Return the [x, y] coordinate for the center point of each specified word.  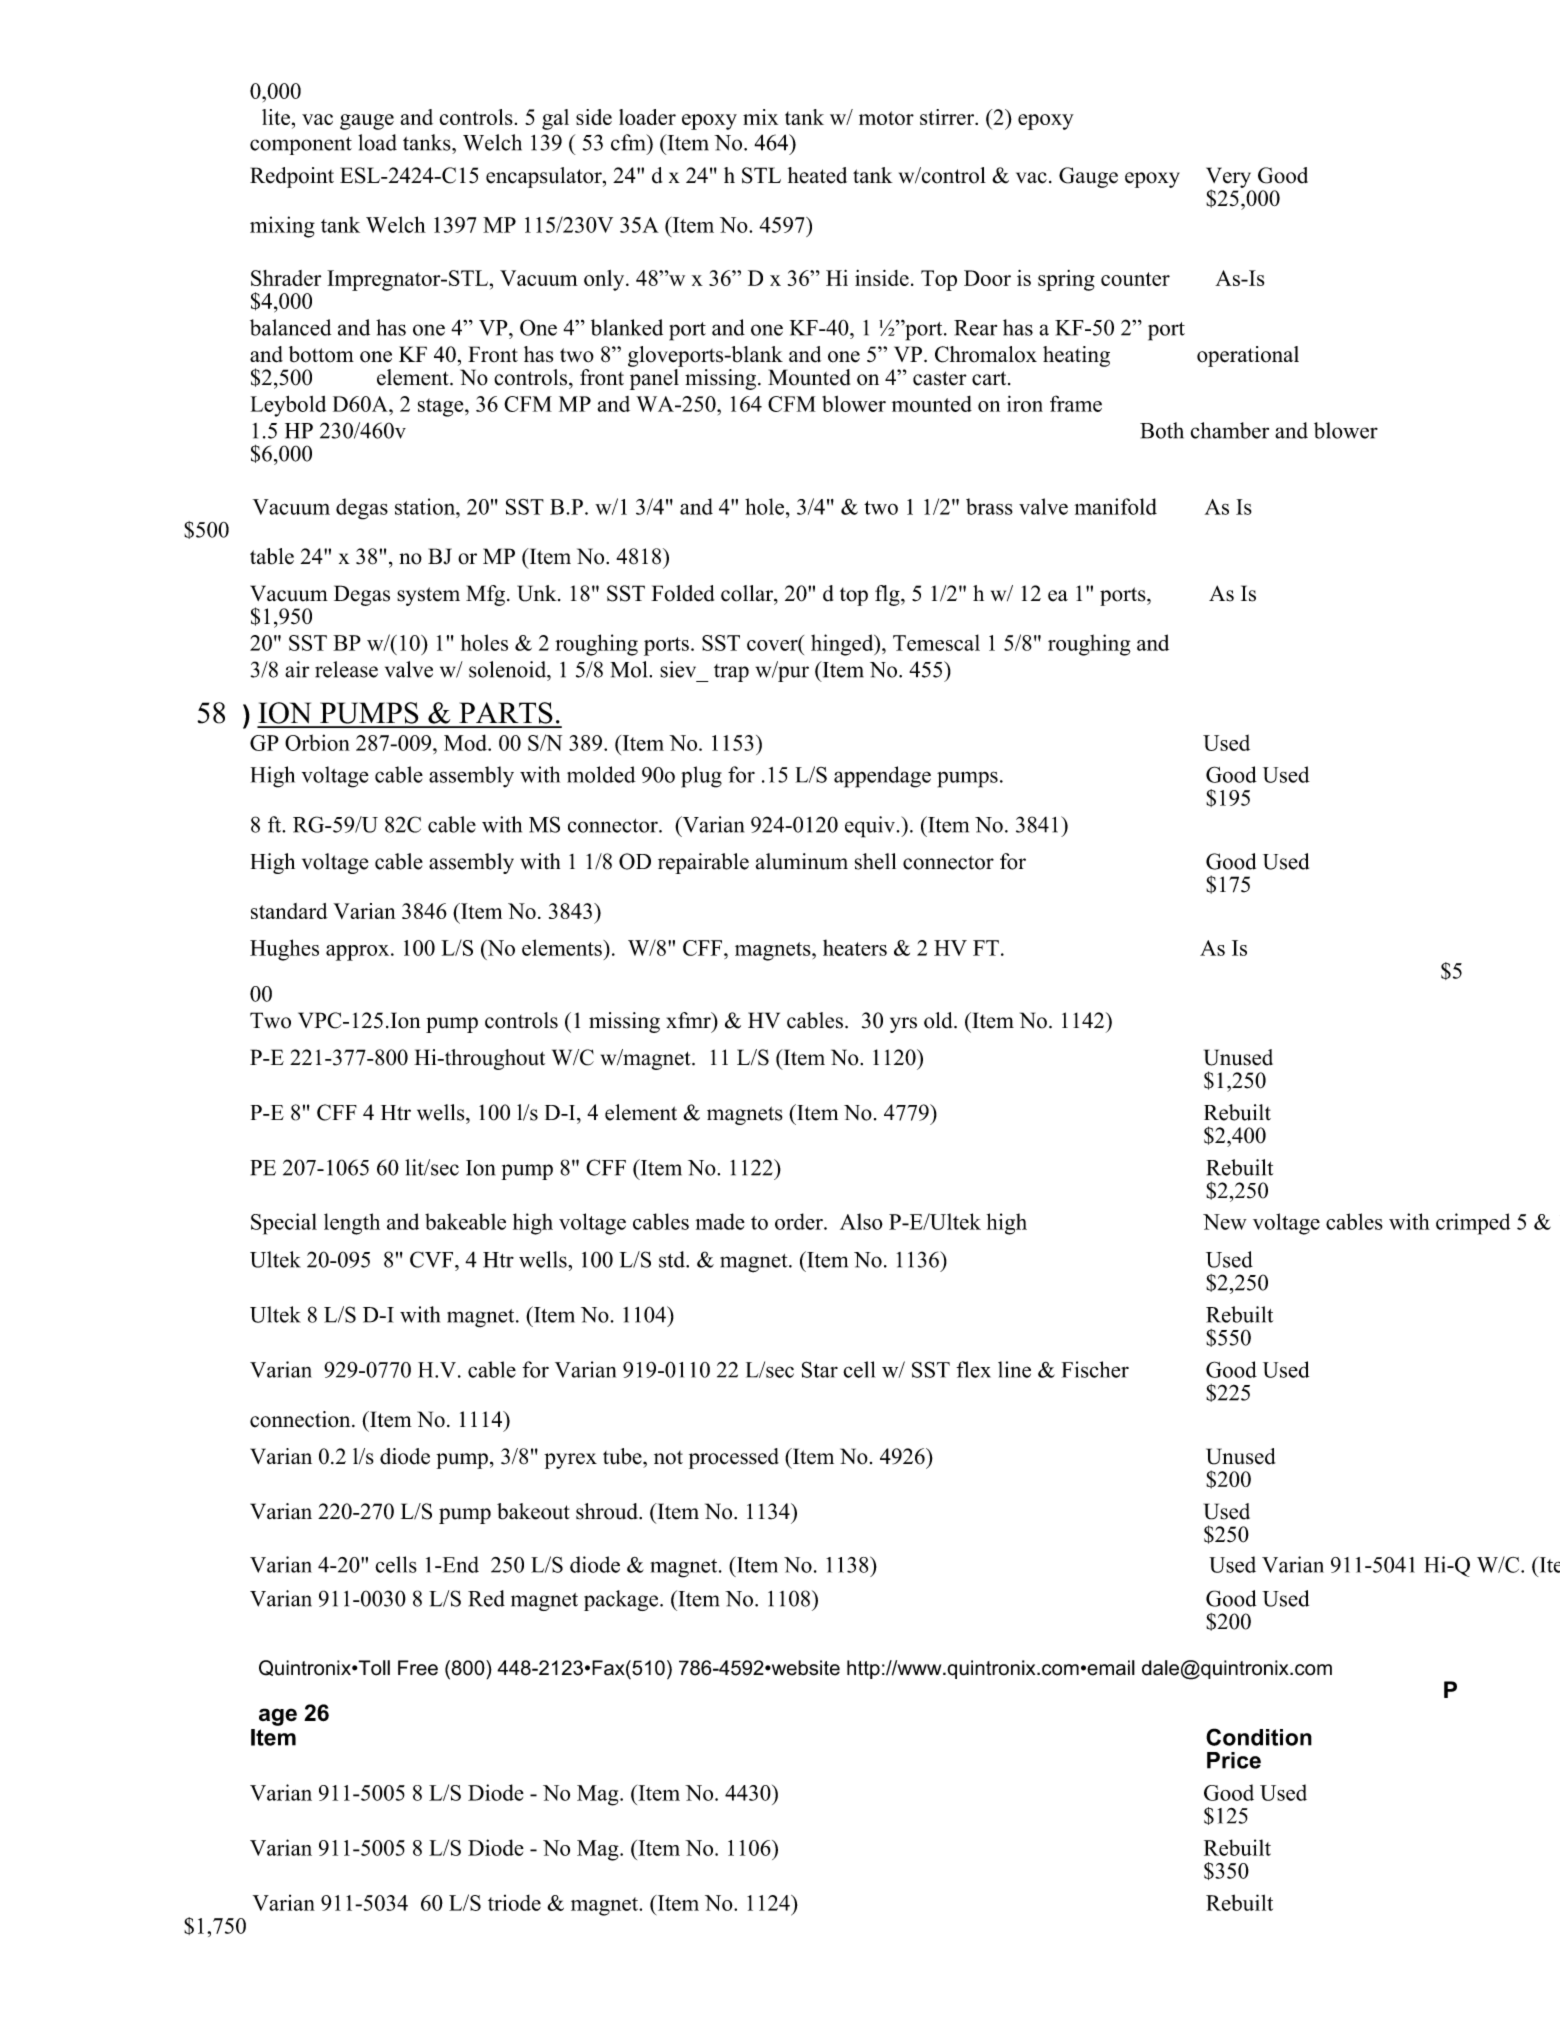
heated [817, 175]
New [1225, 1222]
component [301, 146]
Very [1228, 178]
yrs [903, 1025]
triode [514, 1903]
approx [359, 953]
